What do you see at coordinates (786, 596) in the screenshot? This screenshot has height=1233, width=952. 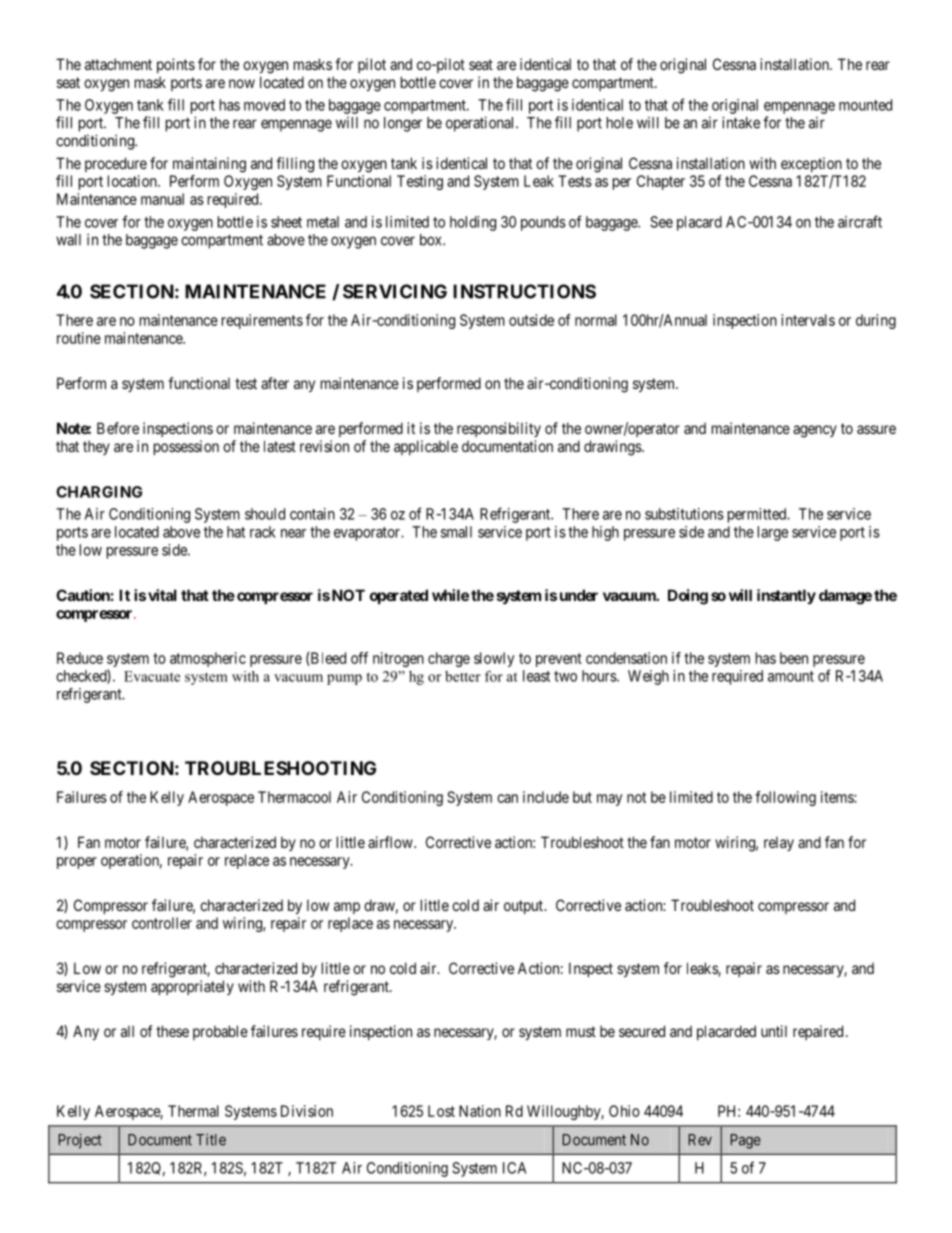 I see `instantly` at bounding box center [786, 596].
